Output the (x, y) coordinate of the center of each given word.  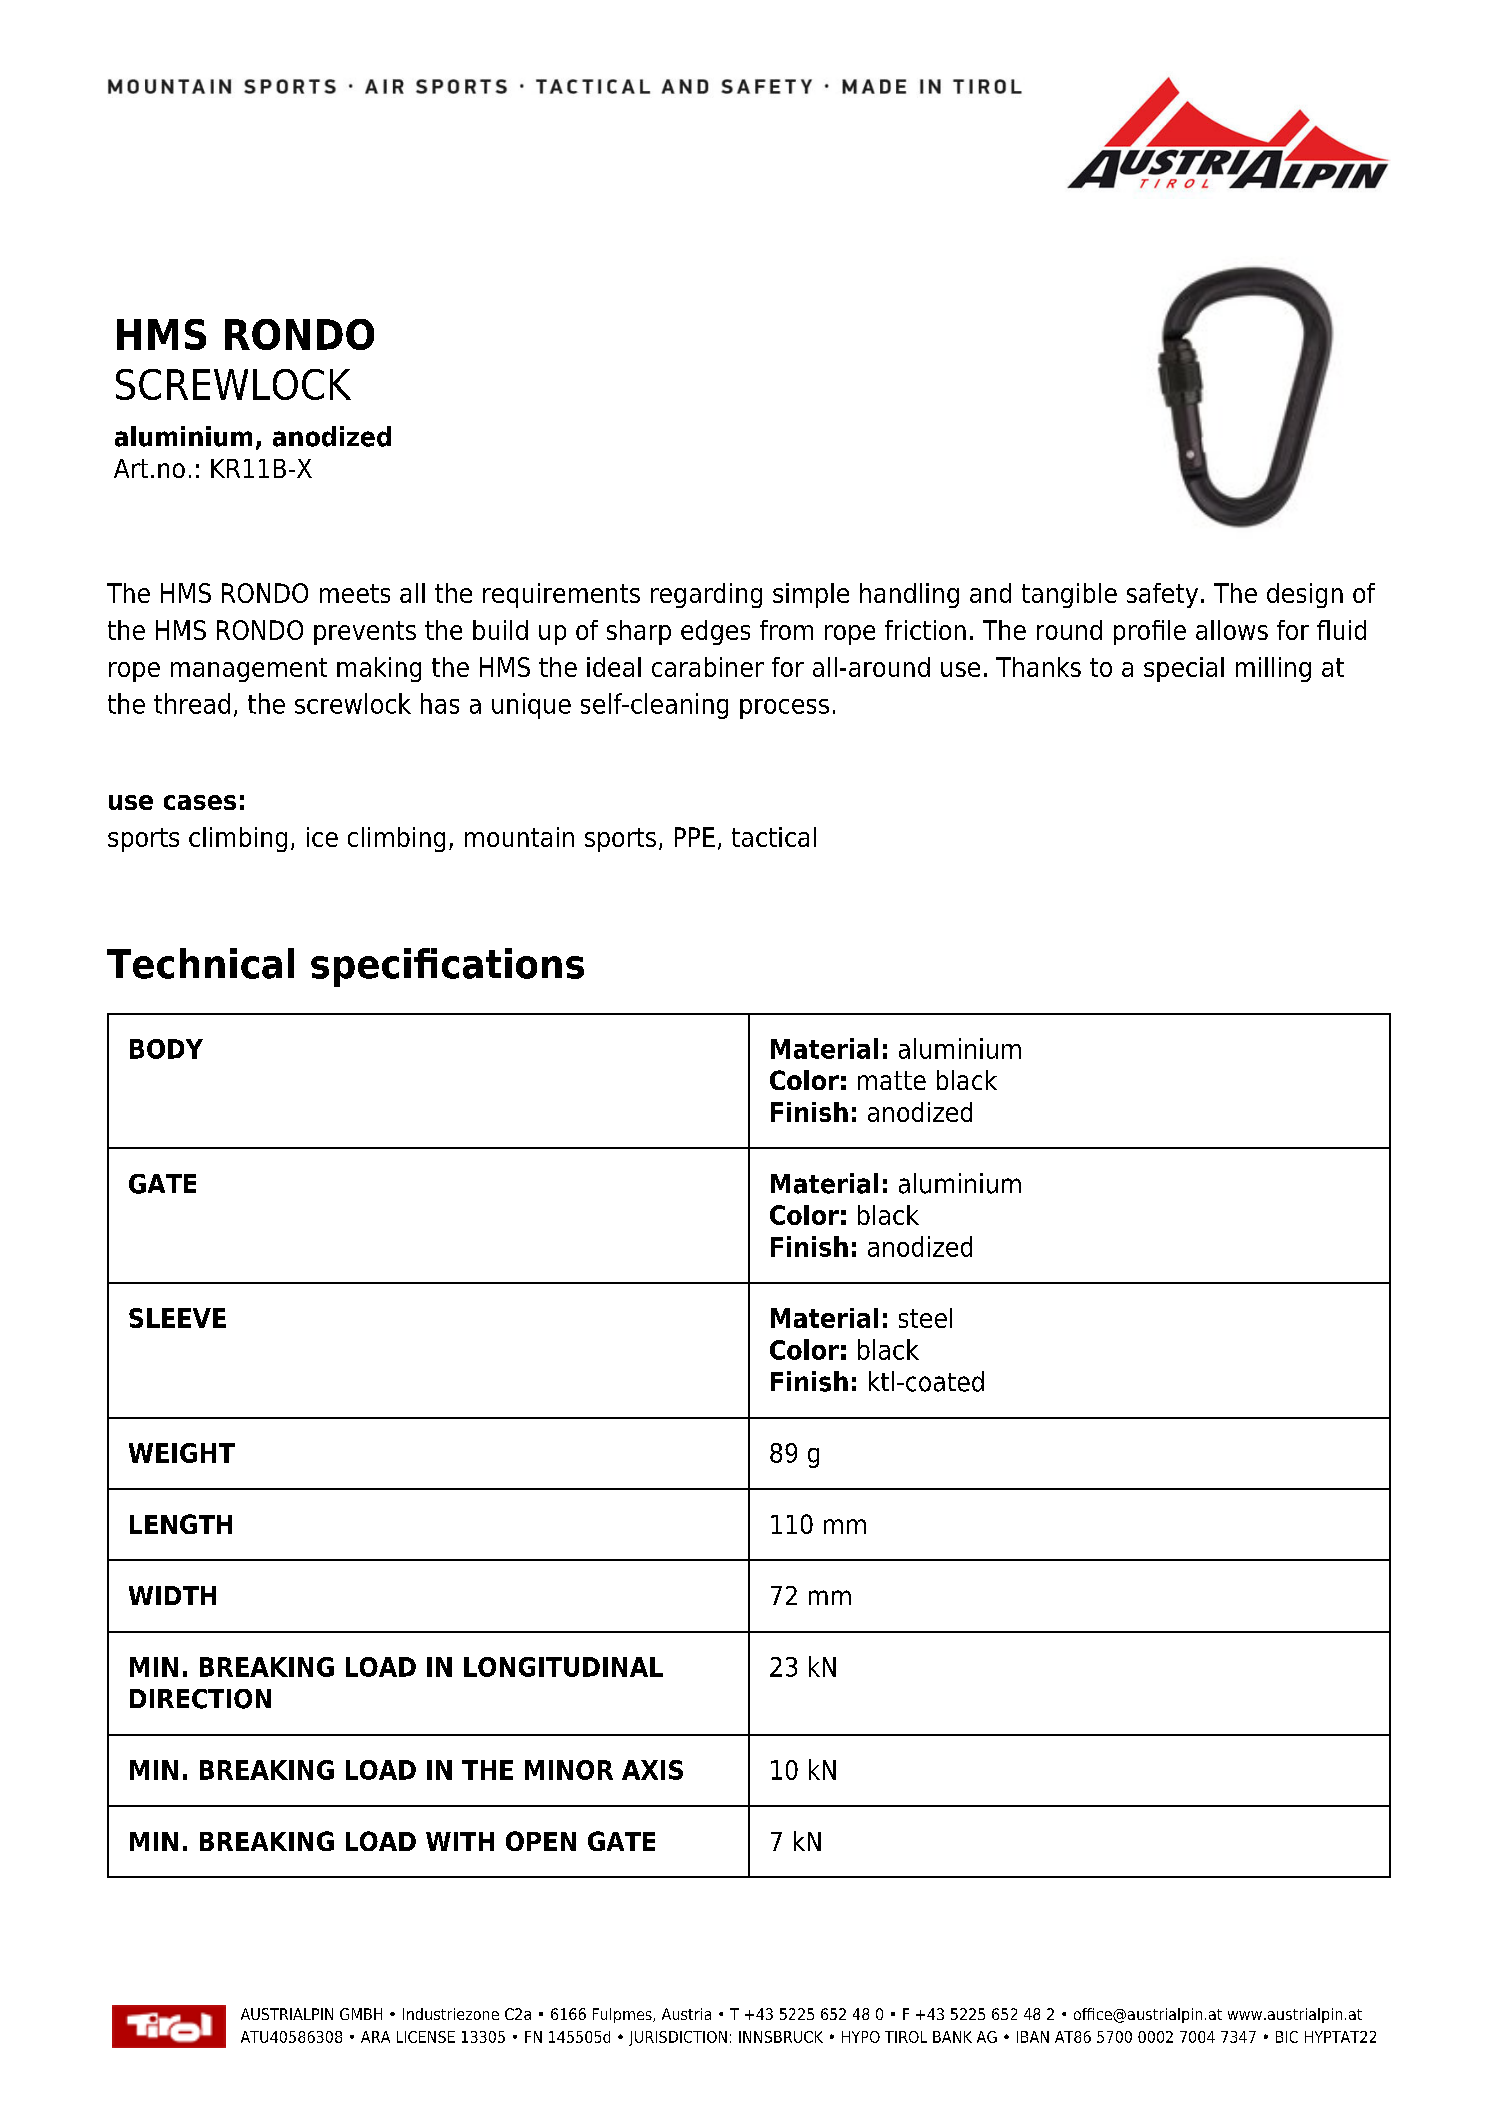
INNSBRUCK (781, 2037)
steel (925, 1318)
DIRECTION (200, 1699)
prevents (365, 633)
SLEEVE (177, 1318)
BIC (1287, 2037)
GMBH (361, 2014)
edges (715, 632)
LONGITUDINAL (563, 1667)
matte (892, 1080)
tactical (774, 837)
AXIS (652, 1770)
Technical (200, 963)
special (1184, 669)
